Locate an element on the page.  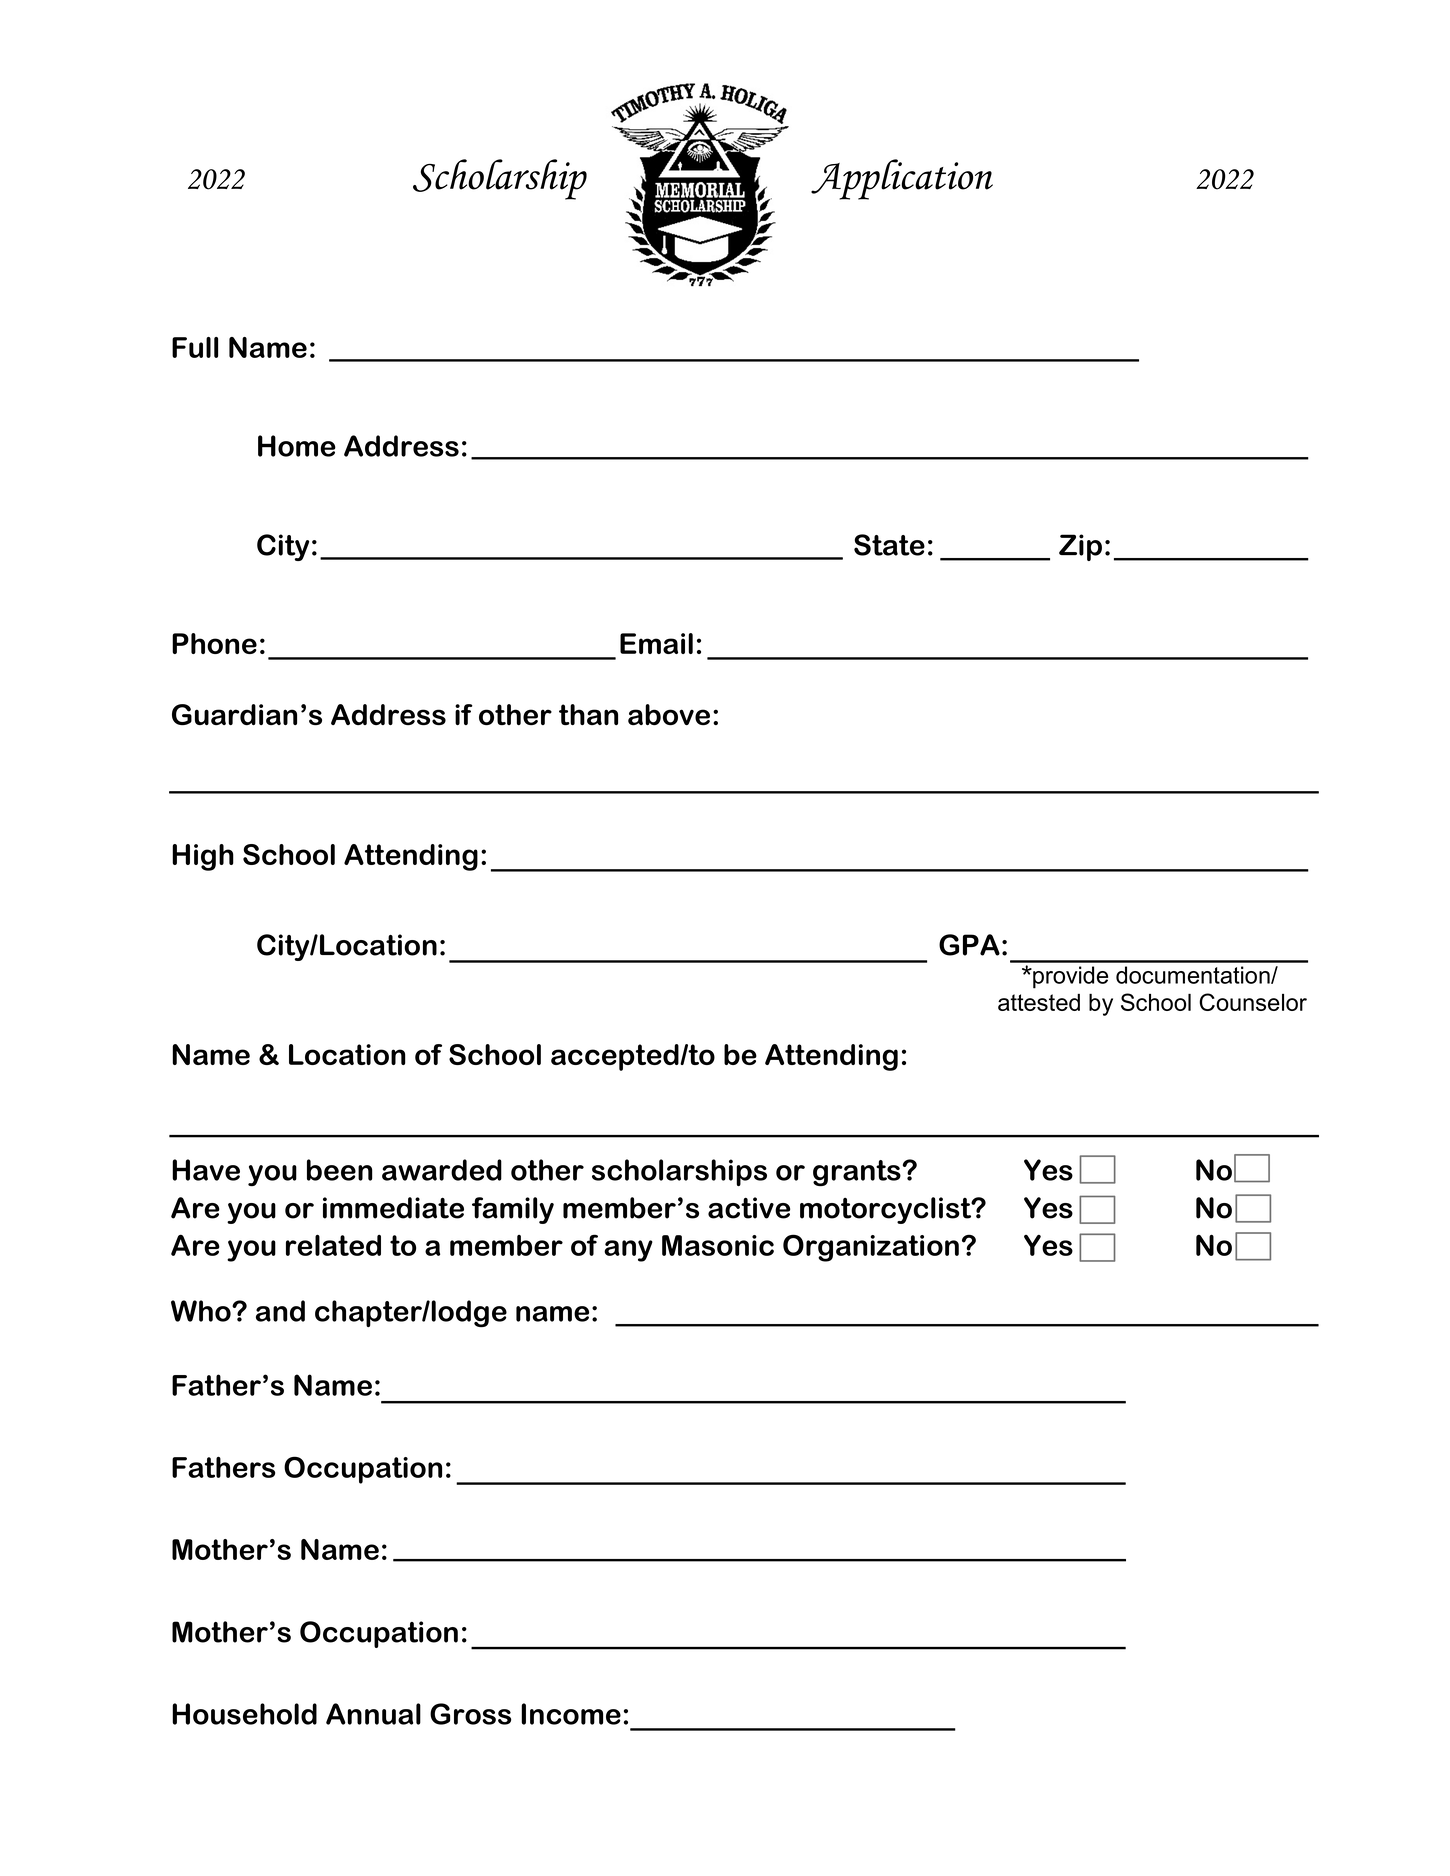
Income is located at coordinates (571, 1714).
